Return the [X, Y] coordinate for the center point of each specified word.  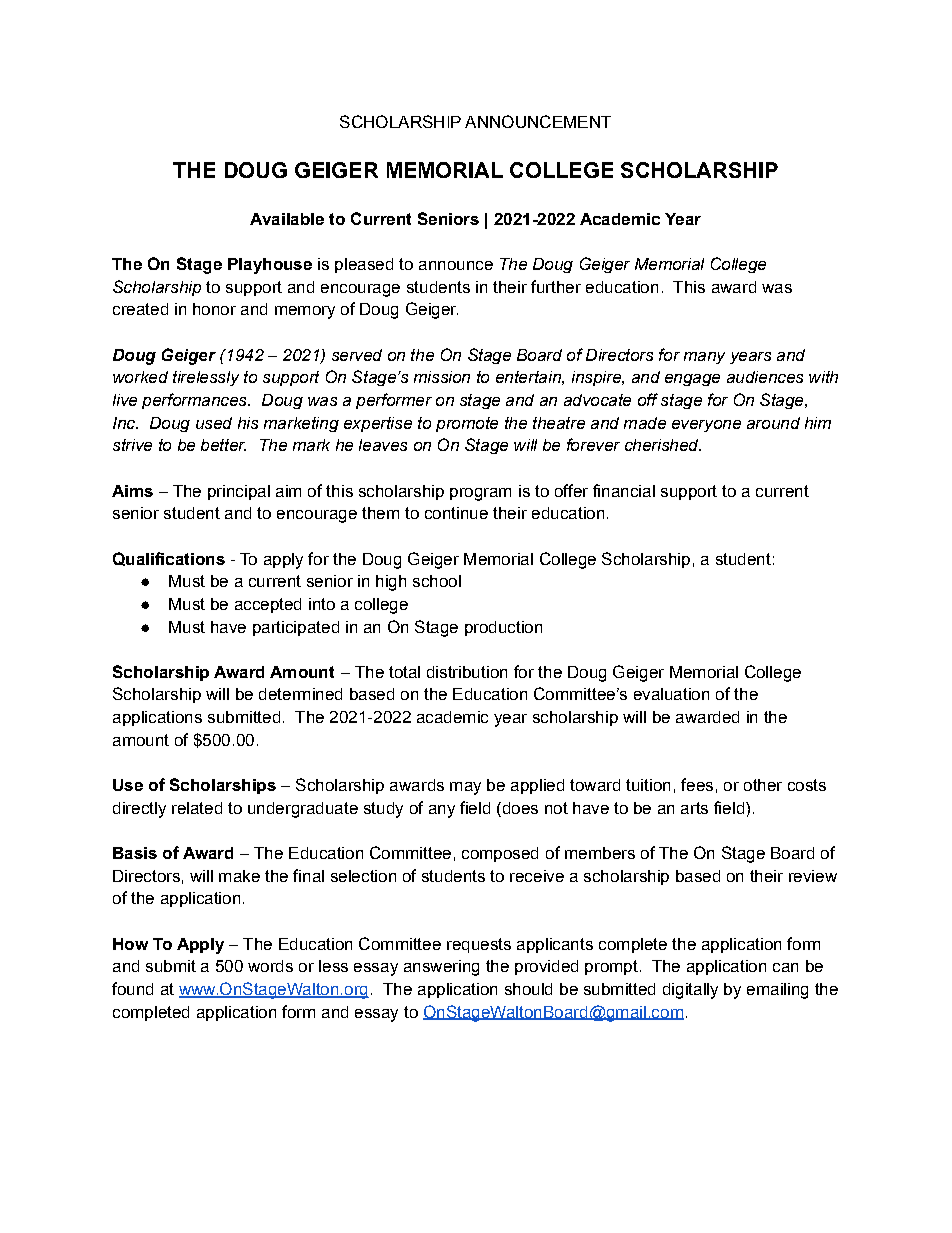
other [763, 785]
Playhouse [270, 266]
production [503, 628]
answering [441, 968]
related [197, 808]
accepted [268, 605]
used [214, 423]
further [556, 286]
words [270, 966]
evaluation [671, 694]
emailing [777, 991]
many [704, 358]
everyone [706, 426]
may [465, 788]
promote [467, 424]
